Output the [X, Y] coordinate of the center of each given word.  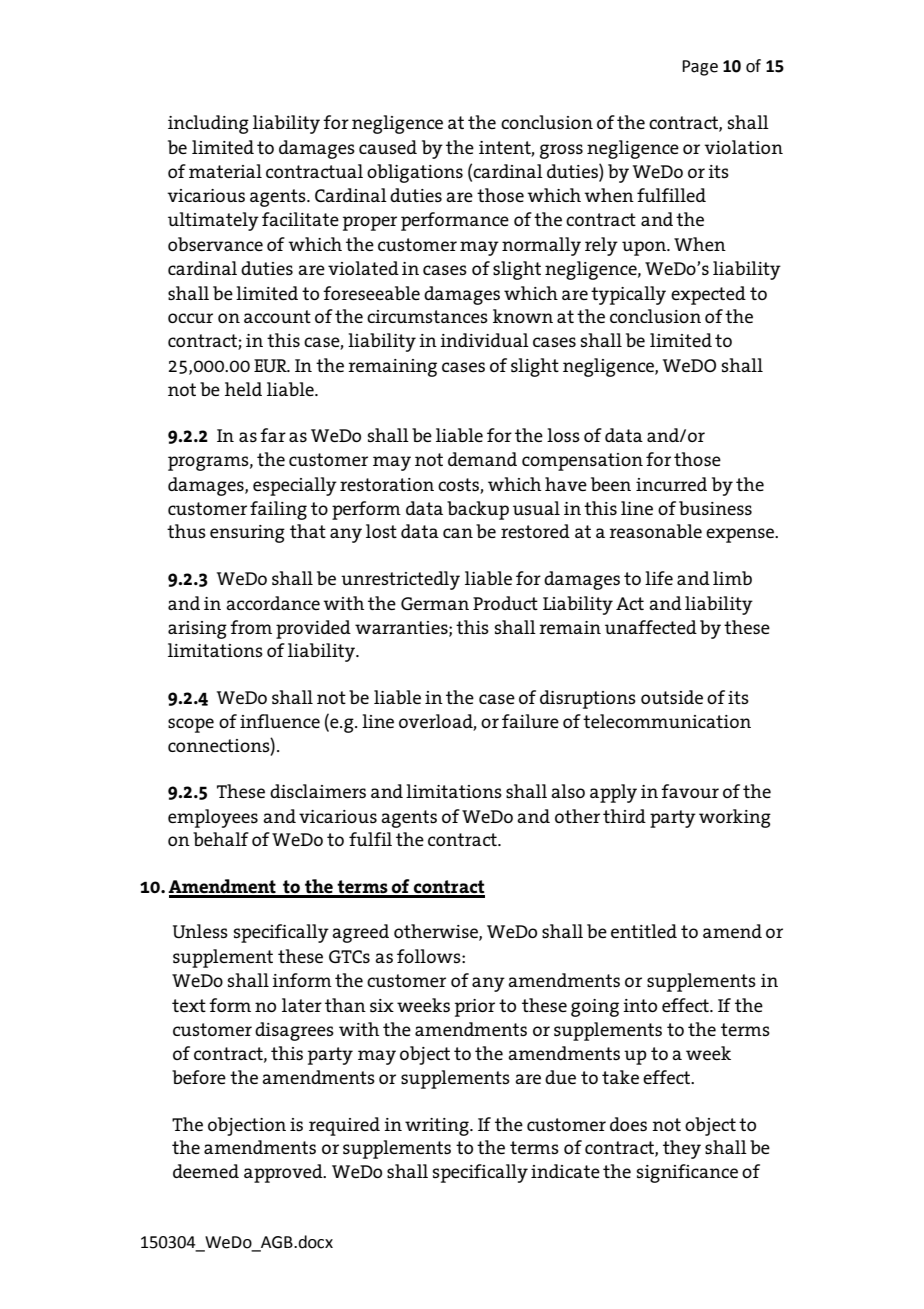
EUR [271, 365]
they [682, 1149]
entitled [644, 931]
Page [700, 68]
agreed [360, 933]
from [251, 627]
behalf [221, 839]
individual [484, 340]
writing [438, 1127]
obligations [415, 173]
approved [284, 1173]
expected [708, 295]
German [435, 603]
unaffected [651, 627]
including [208, 124]
